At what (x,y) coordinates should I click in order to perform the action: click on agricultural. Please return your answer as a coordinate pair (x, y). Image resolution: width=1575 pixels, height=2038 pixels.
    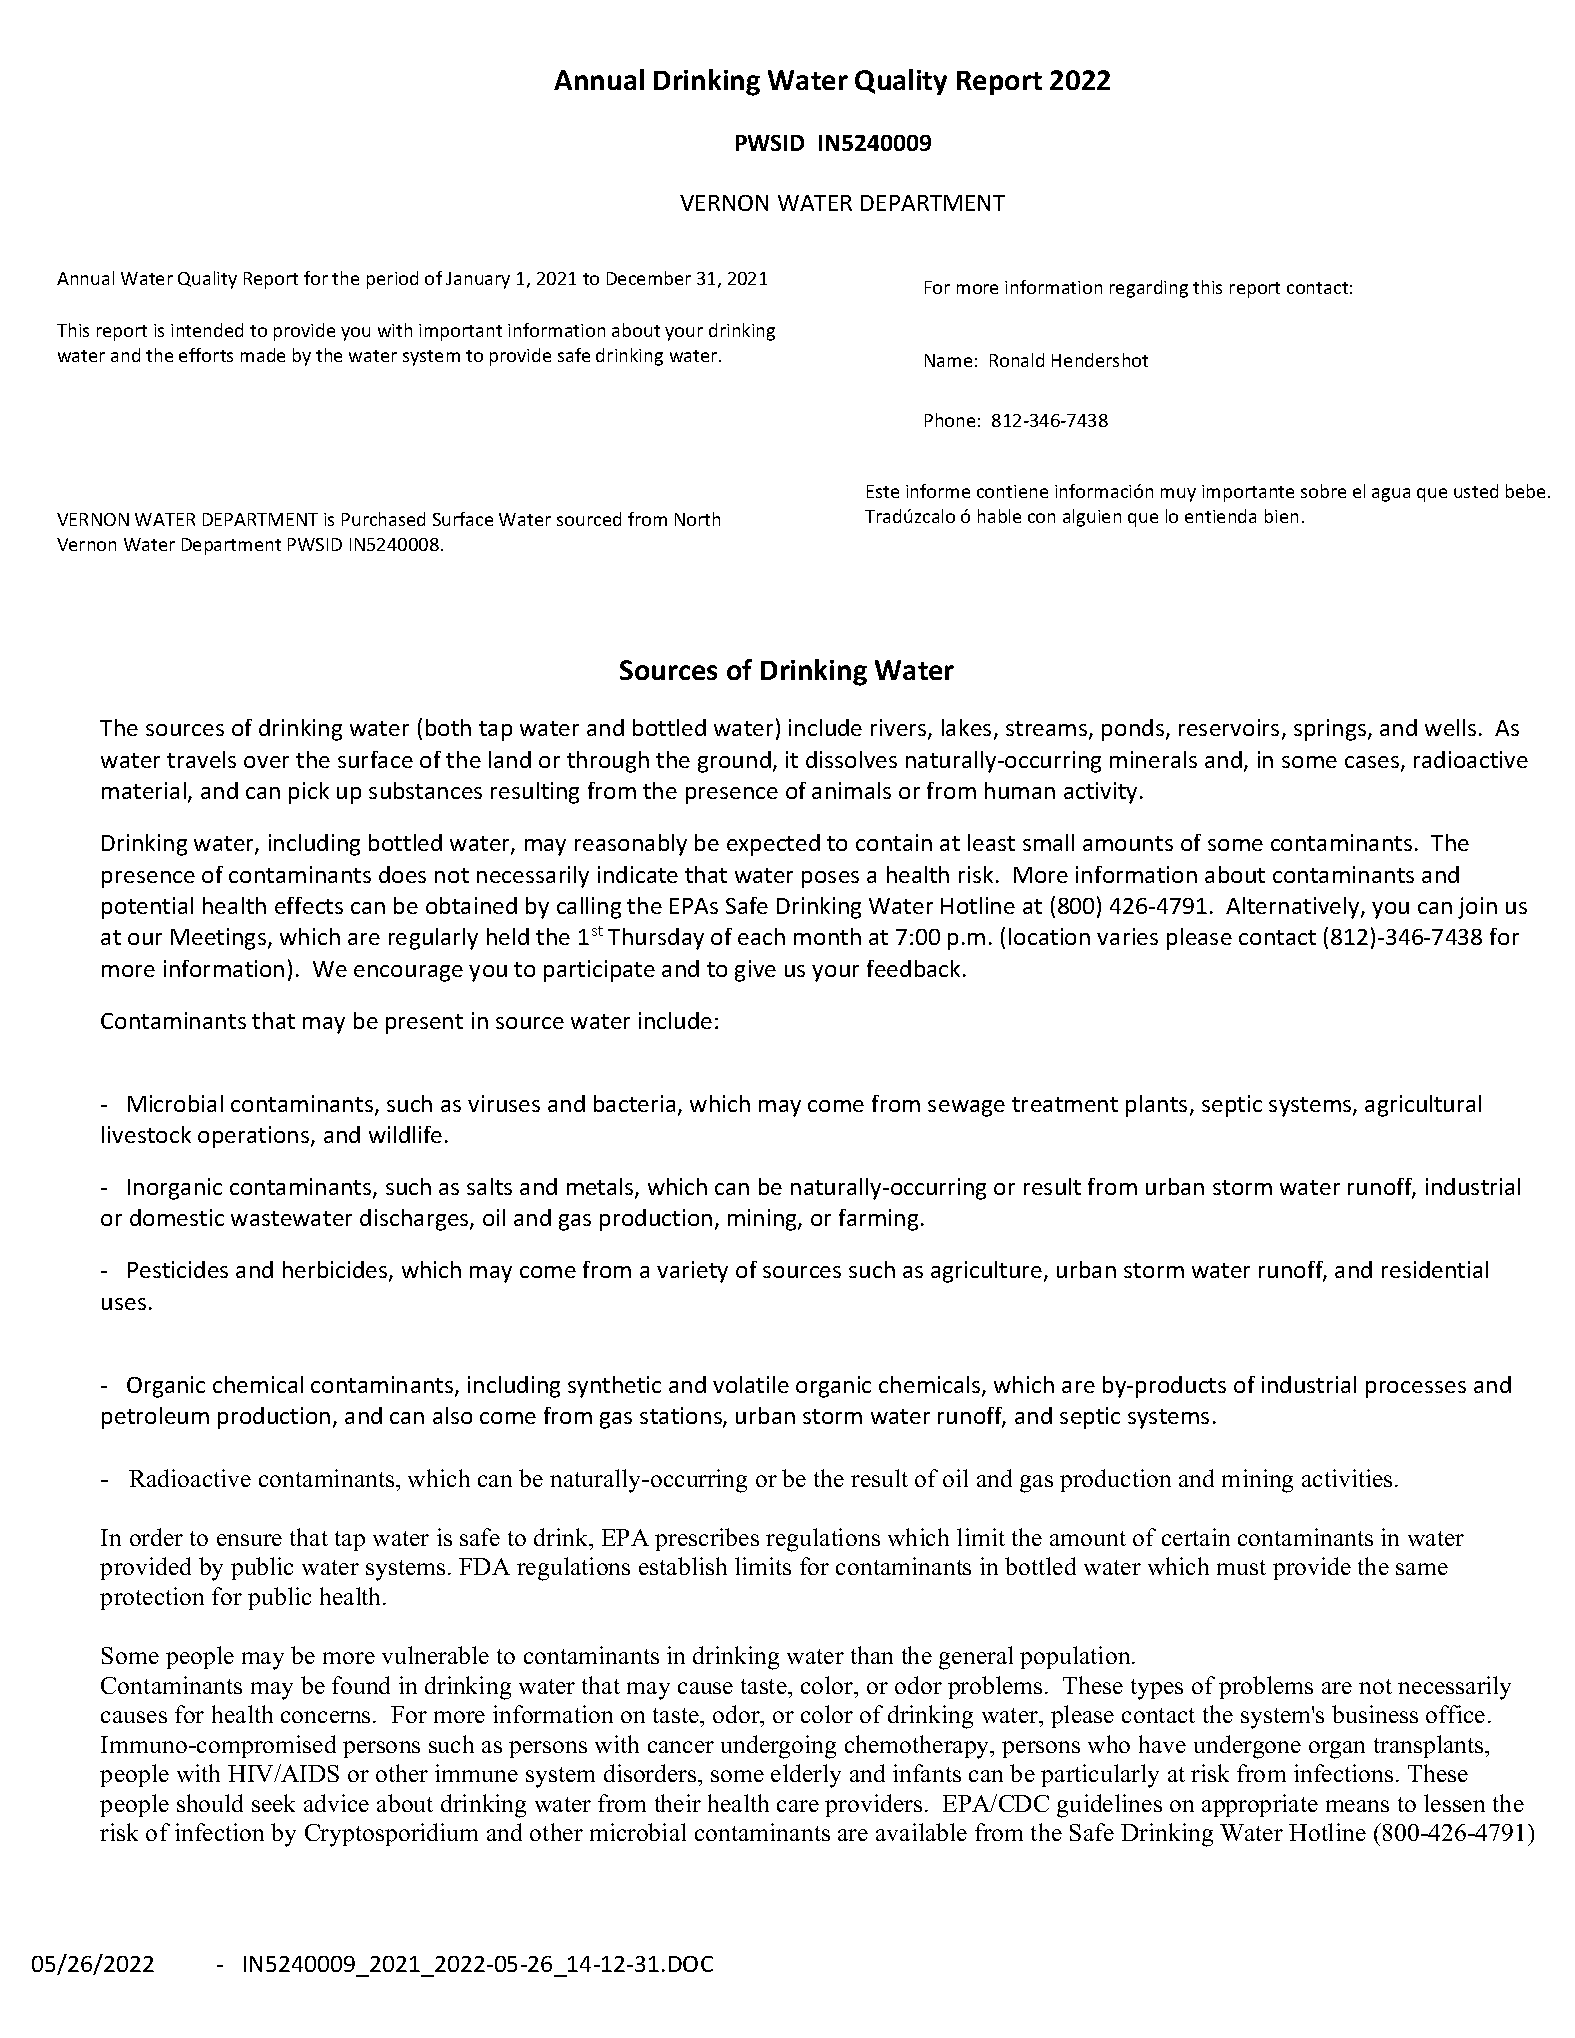
    Looking at the image, I should click on (1423, 1106).
